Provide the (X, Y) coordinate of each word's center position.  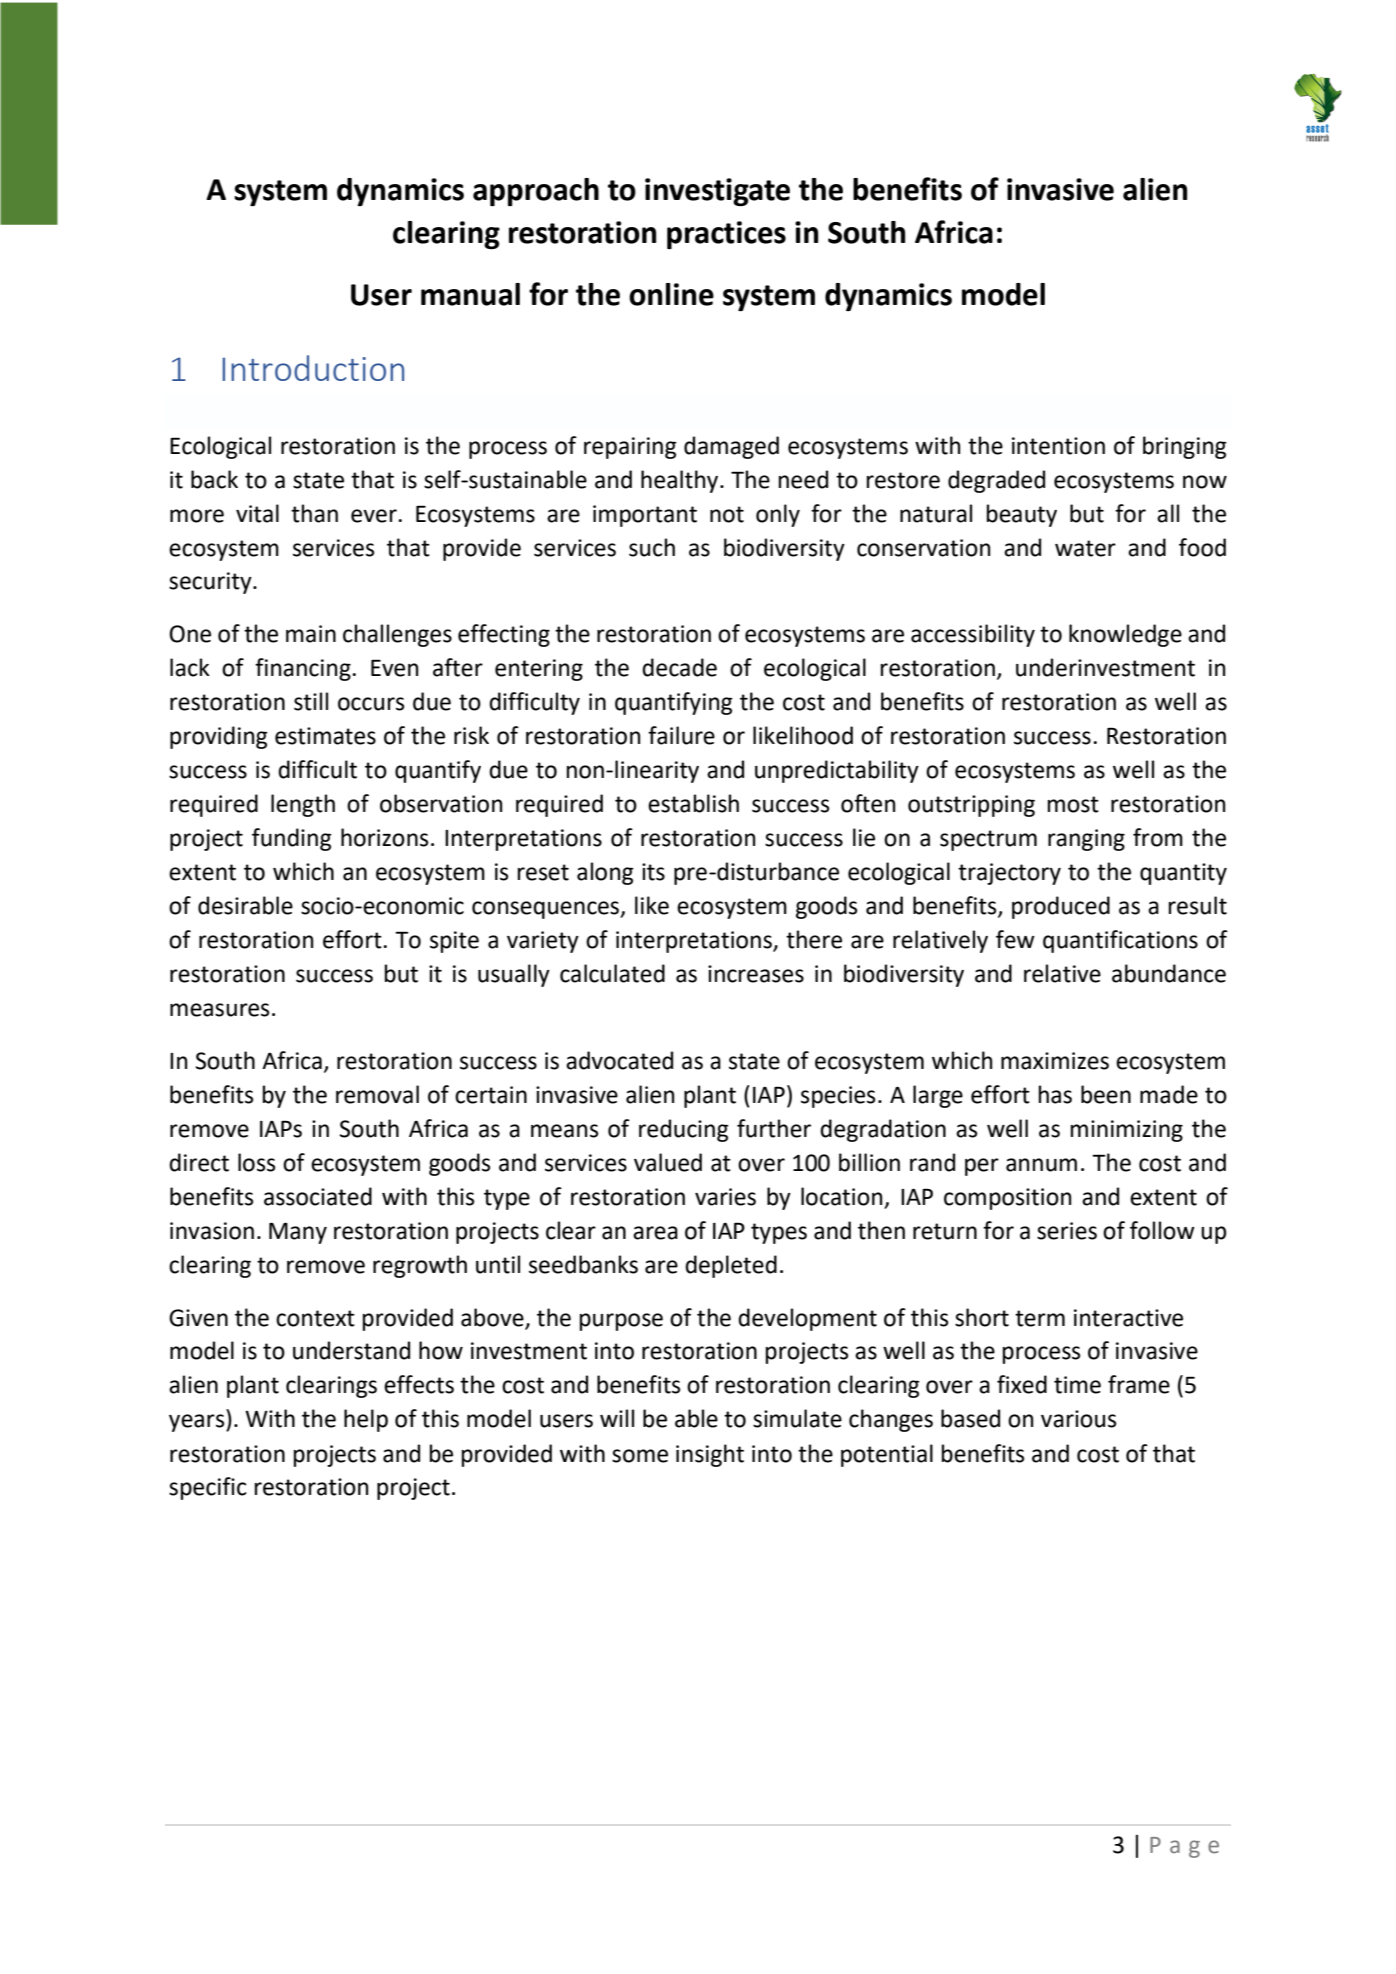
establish (693, 803)
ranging (1086, 840)
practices (726, 235)
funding (291, 839)
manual (470, 294)
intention (1058, 446)
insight (710, 1455)
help (366, 1420)
